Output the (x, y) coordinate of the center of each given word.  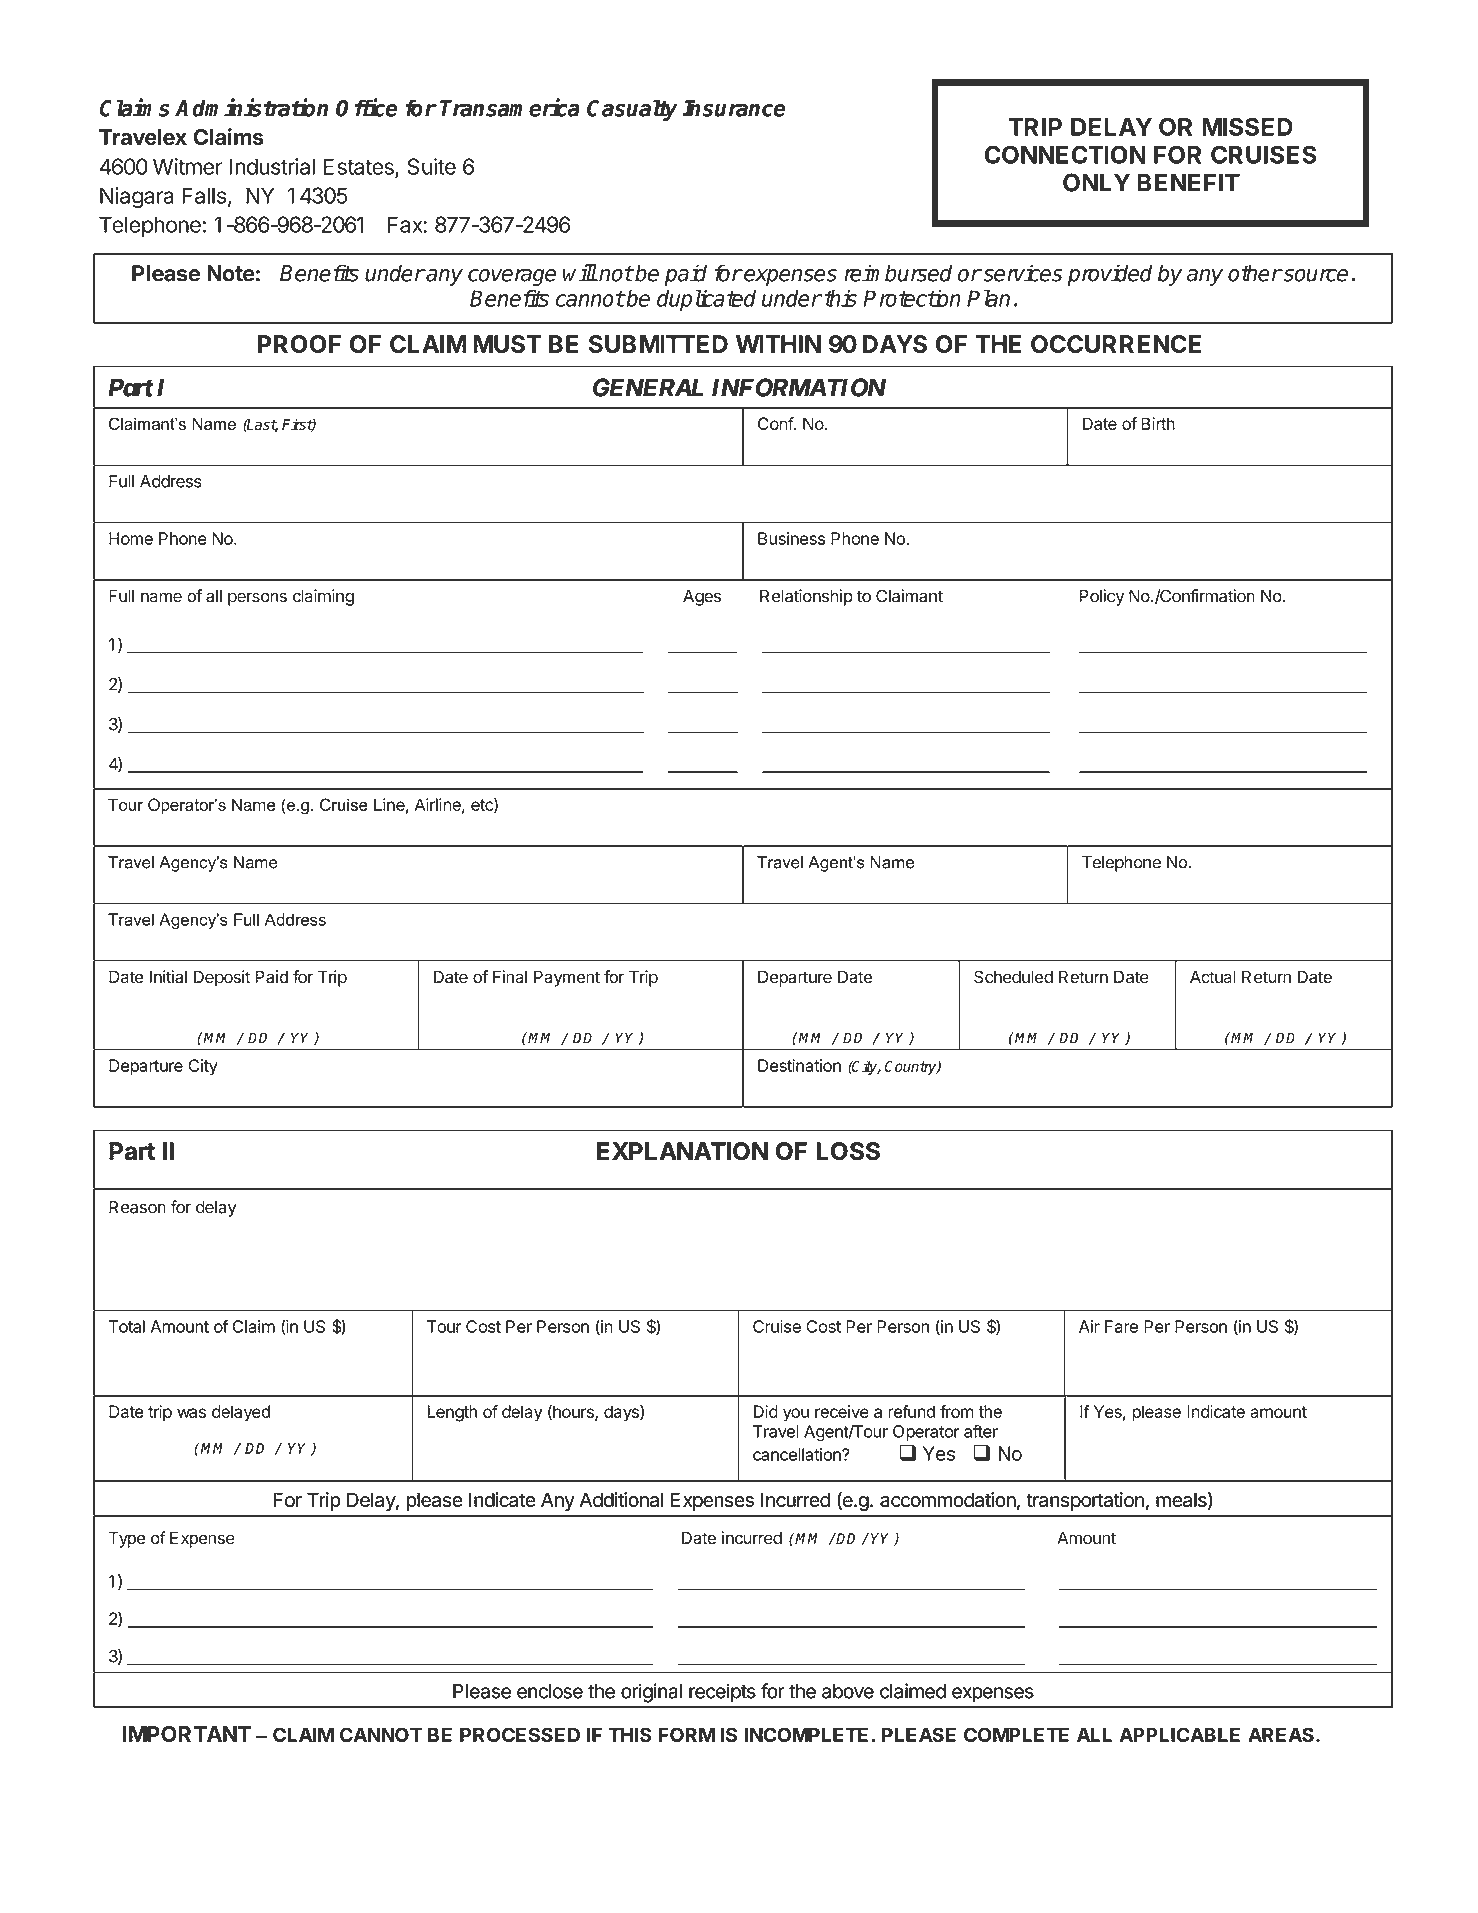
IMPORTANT (187, 1734)
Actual (1213, 977)
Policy (1102, 597)
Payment (567, 978)
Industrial (272, 166)
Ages (702, 597)
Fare (1121, 1326)
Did (766, 1411)
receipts (722, 1692)
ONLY (1096, 182)
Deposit (222, 978)
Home (131, 538)
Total (127, 1326)
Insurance (734, 108)
